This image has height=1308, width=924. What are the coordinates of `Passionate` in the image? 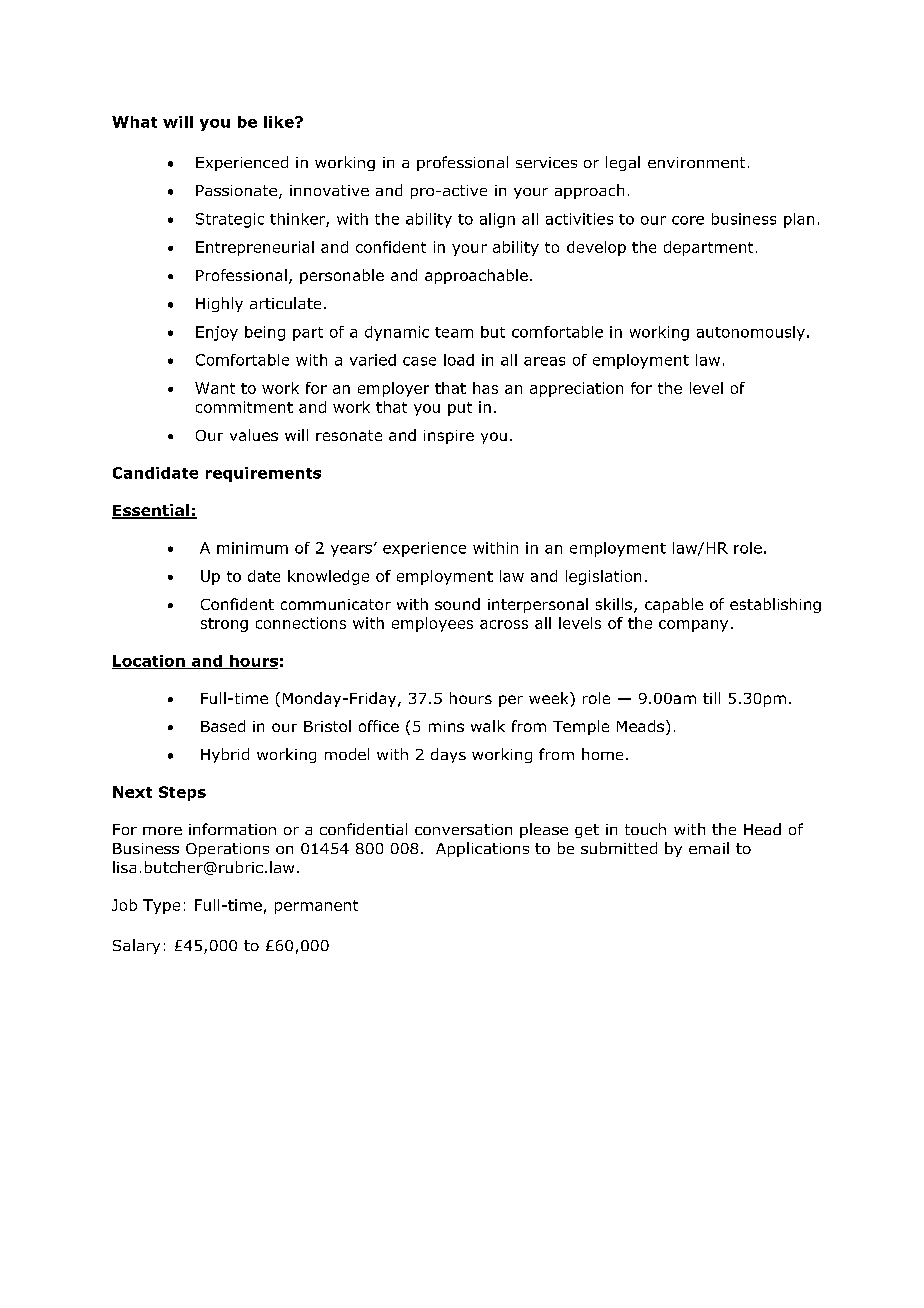 It's located at (236, 190).
